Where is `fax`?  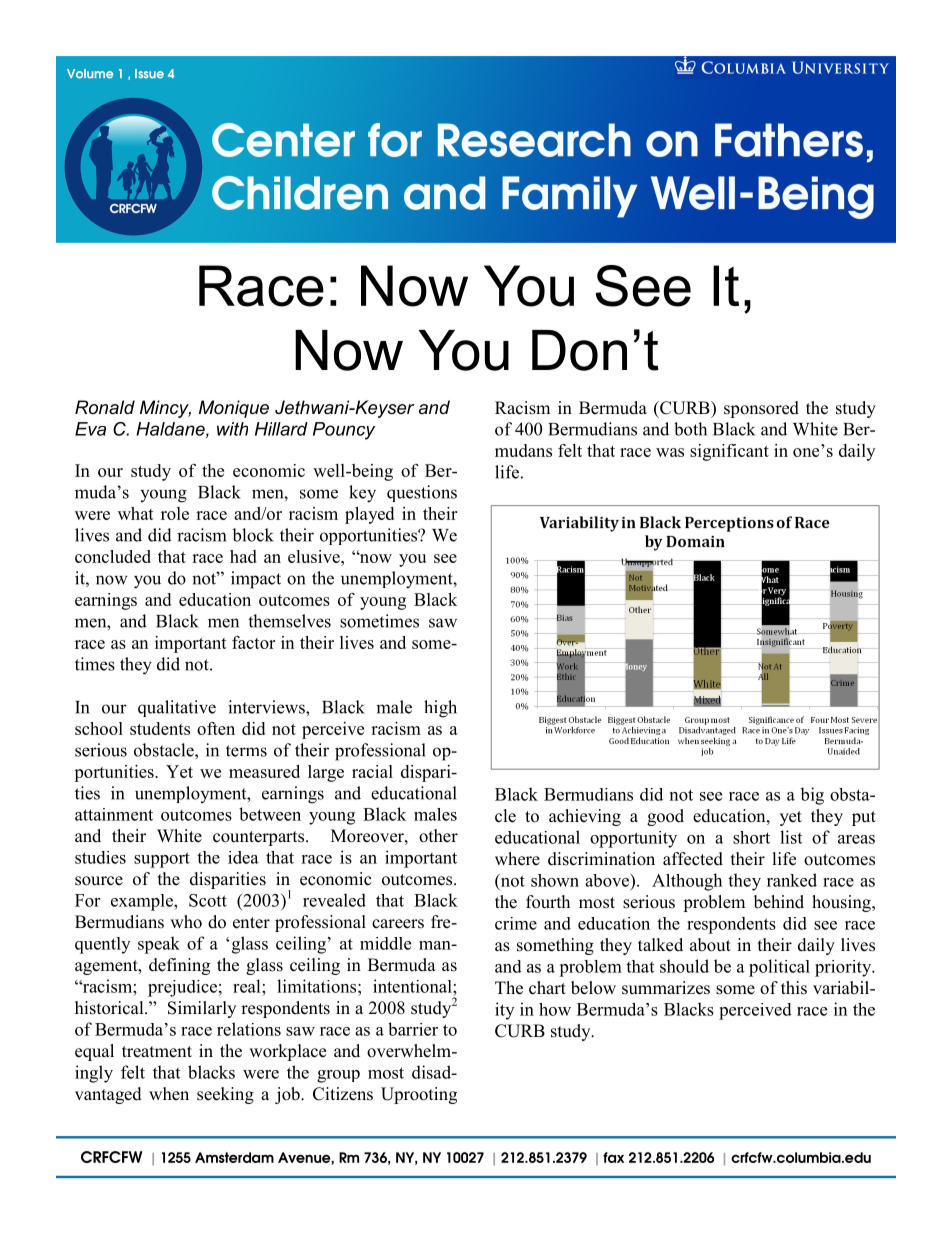 fax is located at coordinates (613, 1157).
